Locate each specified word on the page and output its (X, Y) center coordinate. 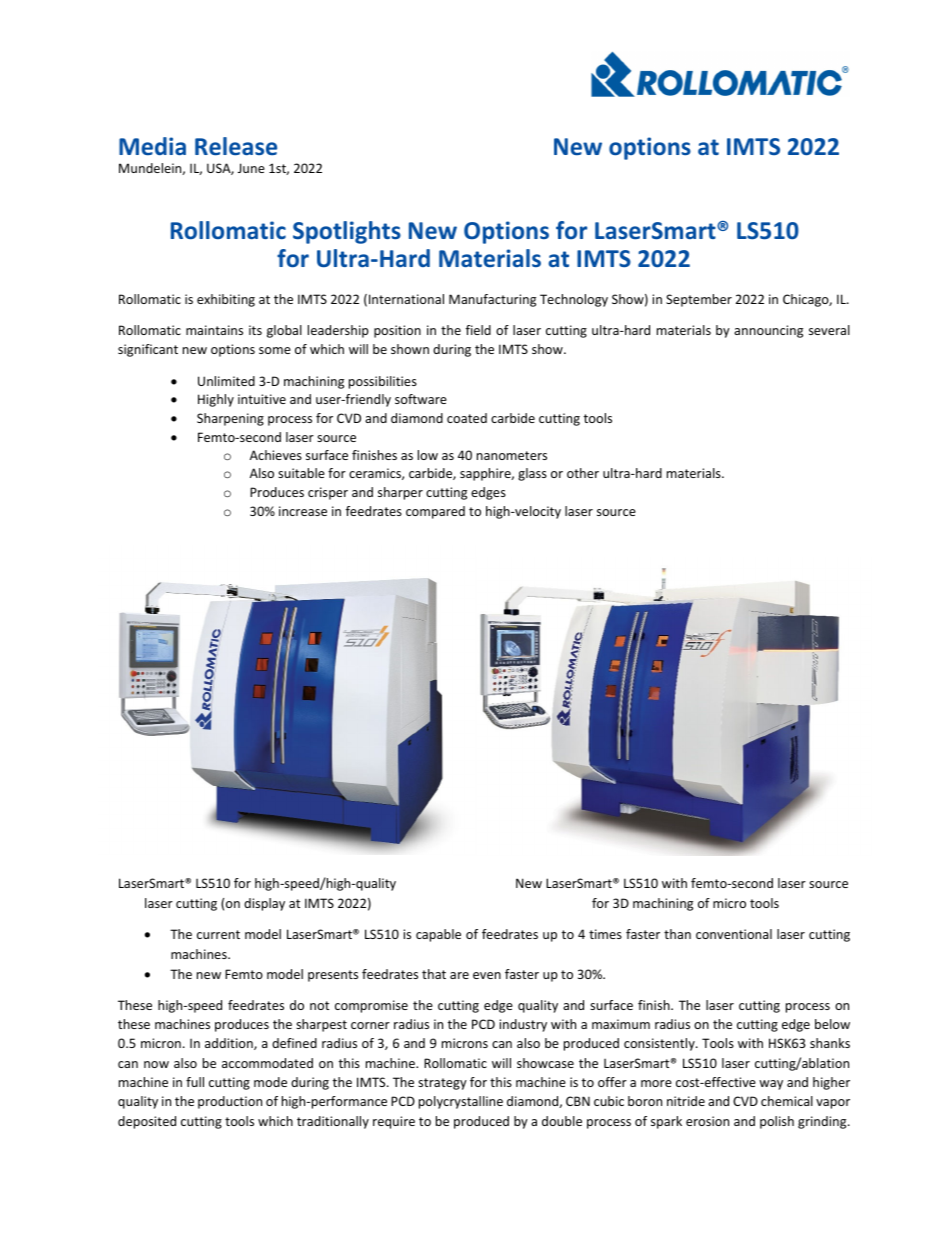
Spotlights (347, 232)
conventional (734, 934)
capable (438, 935)
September (699, 300)
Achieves (276, 455)
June (251, 168)
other (583, 473)
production (230, 1102)
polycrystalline (461, 1102)
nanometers (512, 455)
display (264, 904)
